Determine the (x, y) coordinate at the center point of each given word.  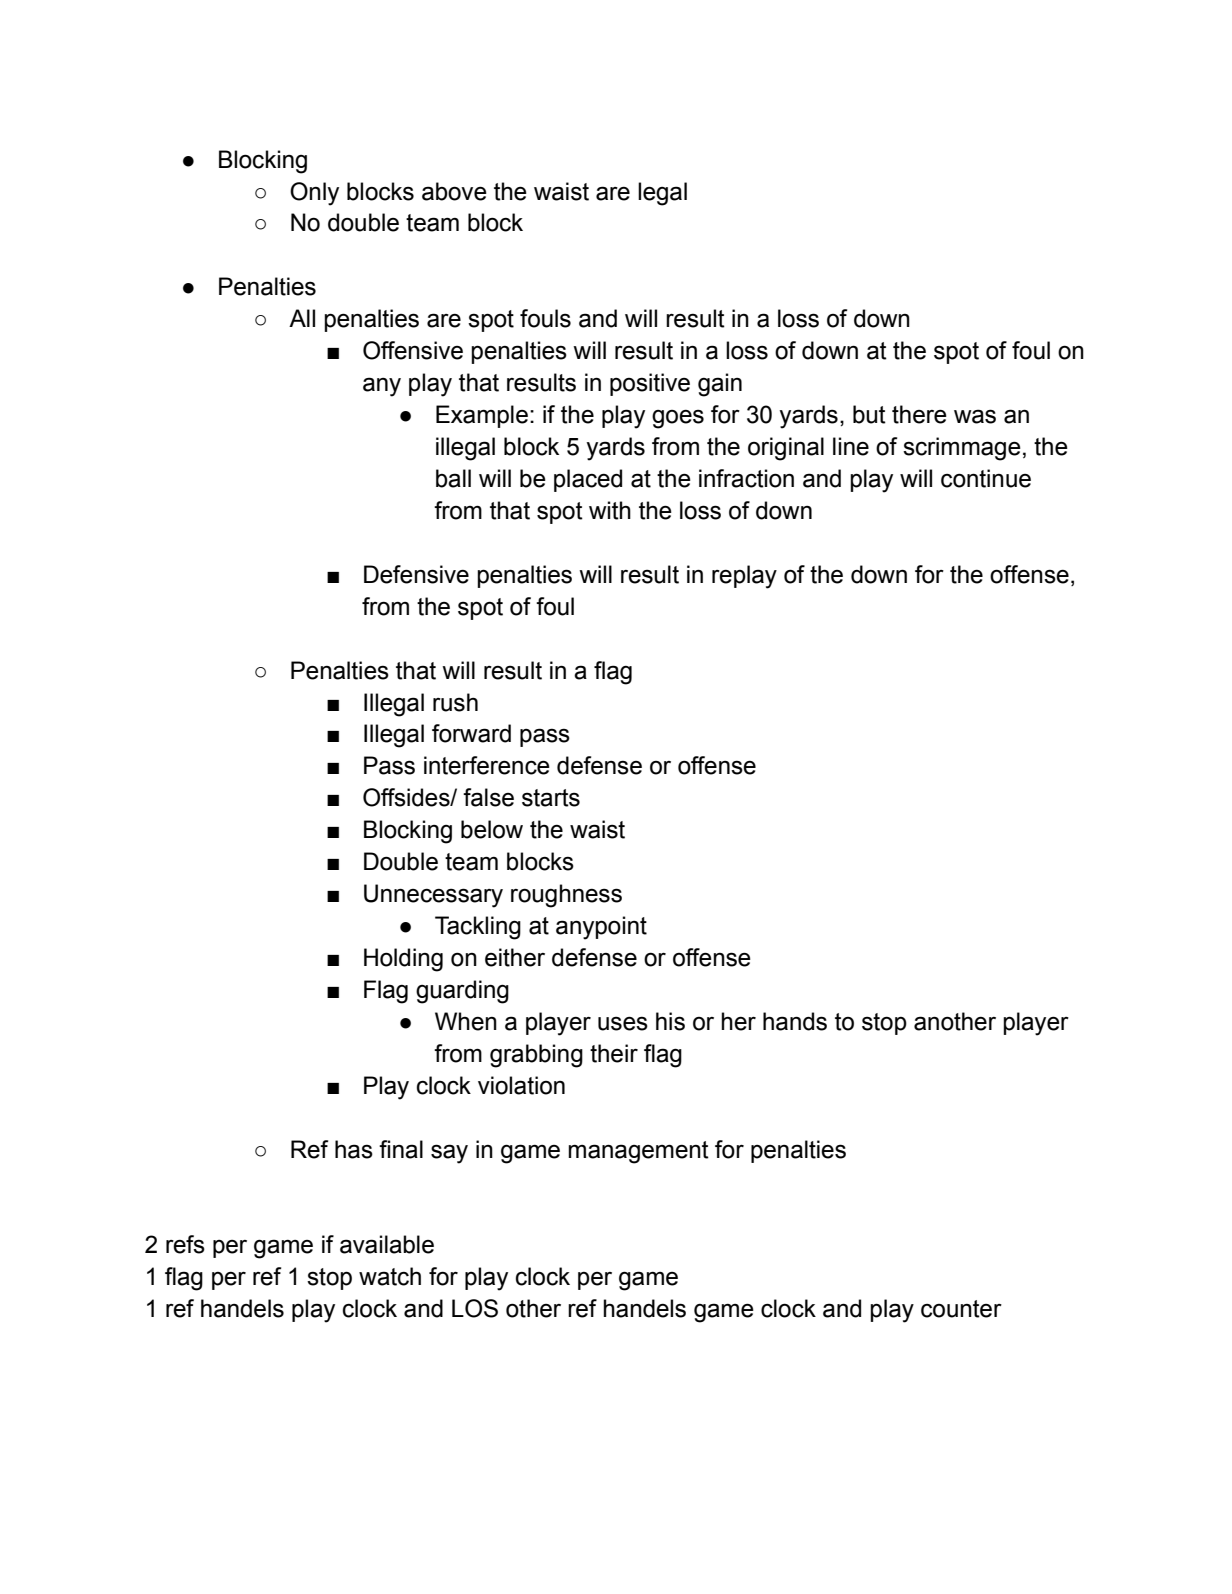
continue (986, 478)
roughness (566, 896)
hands (795, 1021)
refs (185, 1244)
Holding (403, 960)
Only (314, 194)
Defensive (416, 574)
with (610, 510)
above (454, 191)
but (869, 414)
